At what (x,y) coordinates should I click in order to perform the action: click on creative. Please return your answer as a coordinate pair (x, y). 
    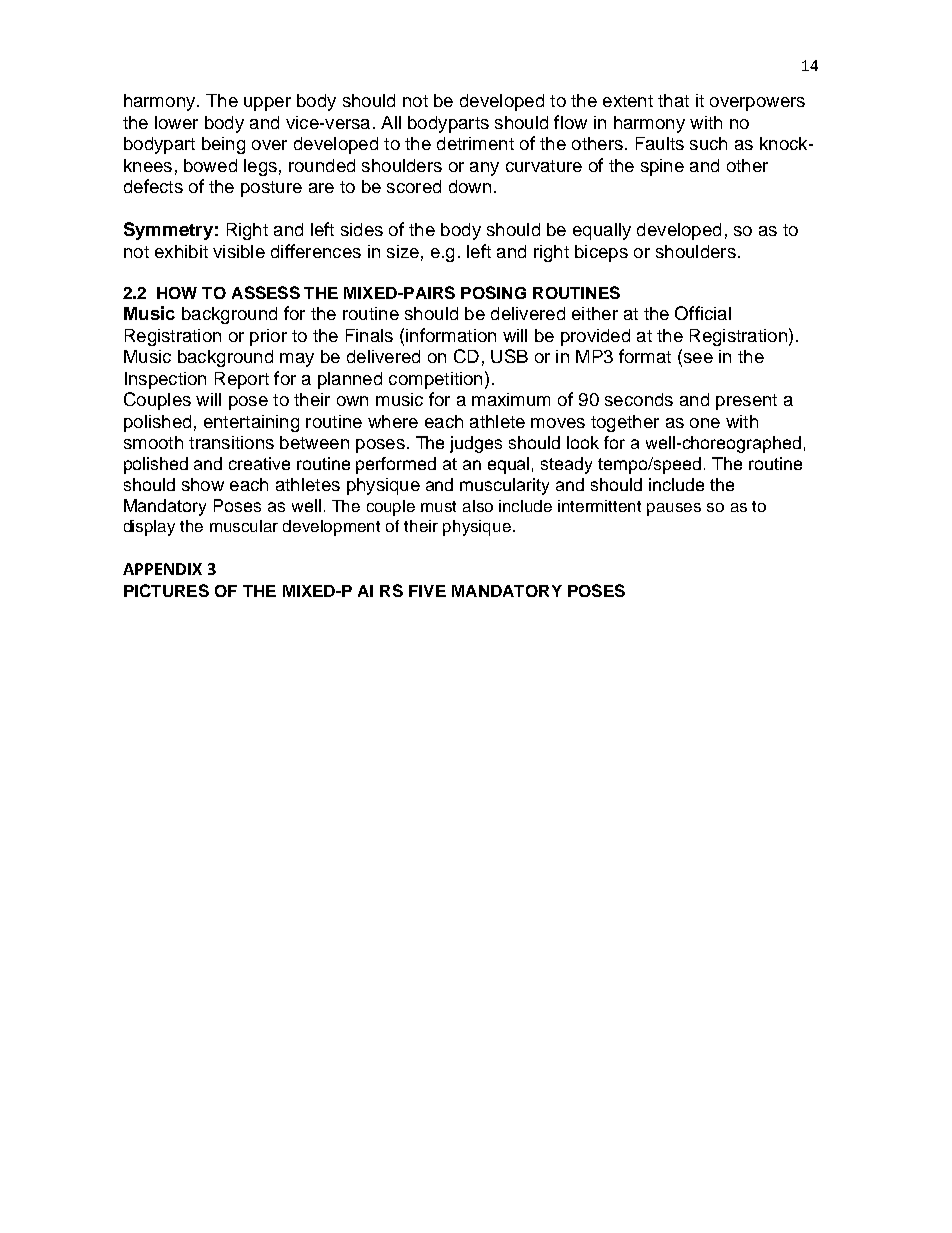
    Looking at the image, I should click on (259, 463).
